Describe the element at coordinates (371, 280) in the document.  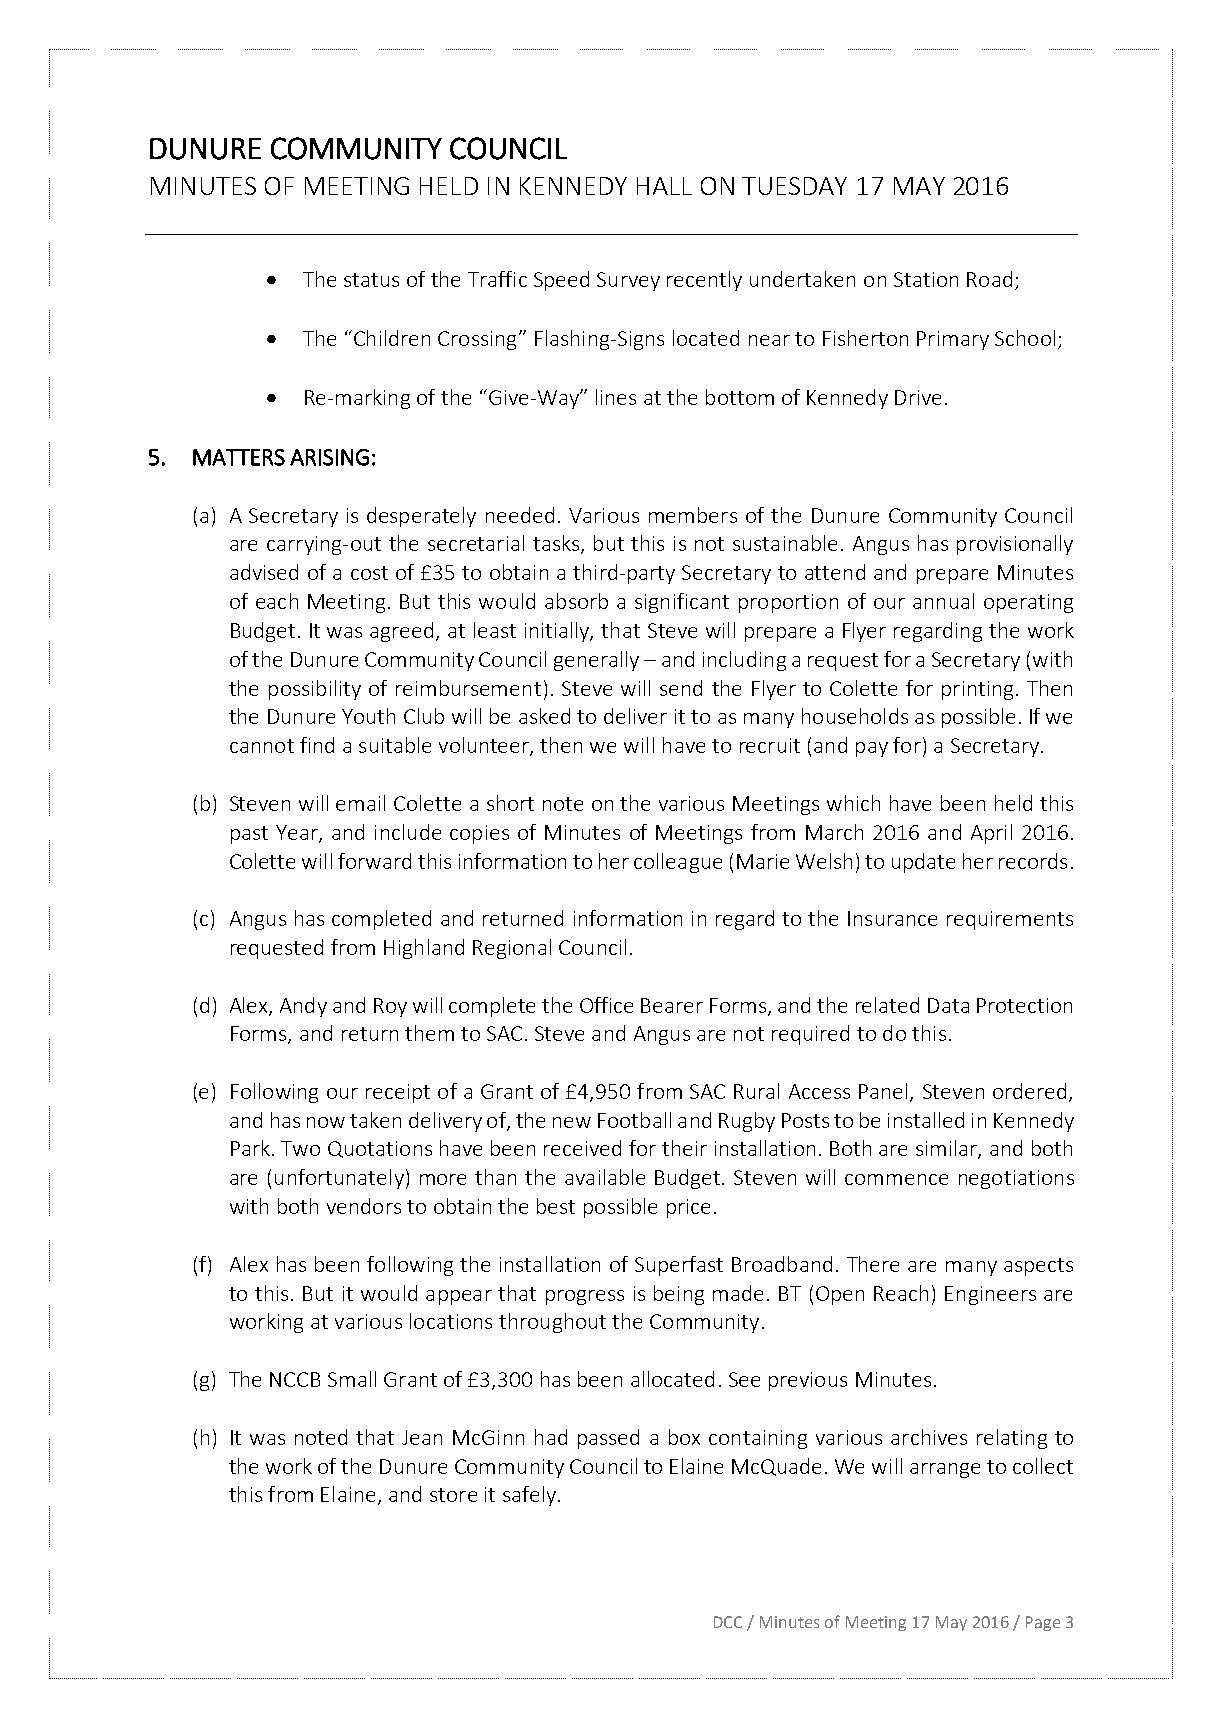
I see `status` at that location.
